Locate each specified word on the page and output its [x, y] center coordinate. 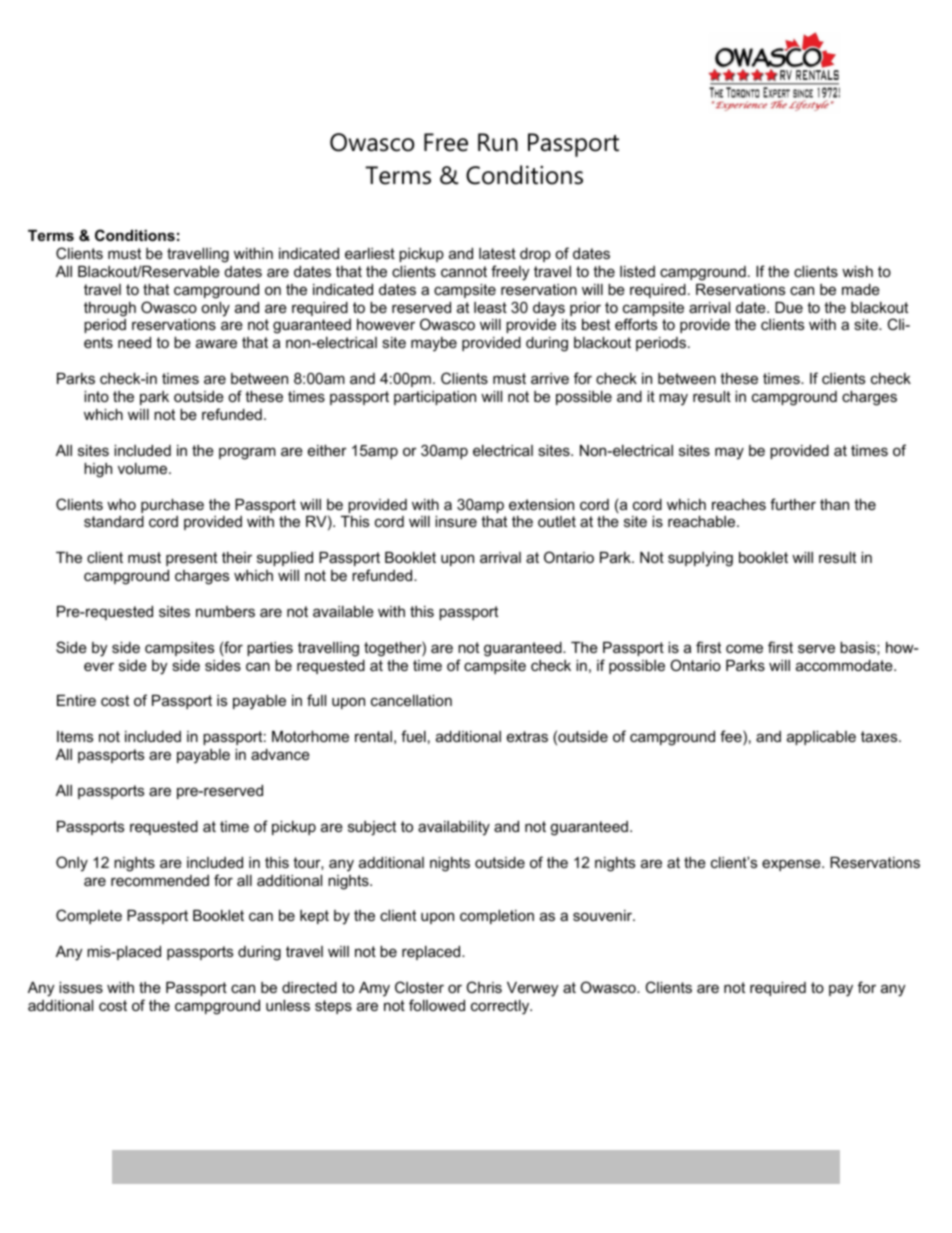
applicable [821, 738]
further [793, 504]
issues [81, 987]
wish [857, 271]
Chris [484, 987]
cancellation [411, 700]
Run [498, 142]
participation [435, 398]
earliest [370, 253]
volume [144, 468]
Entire [76, 700]
